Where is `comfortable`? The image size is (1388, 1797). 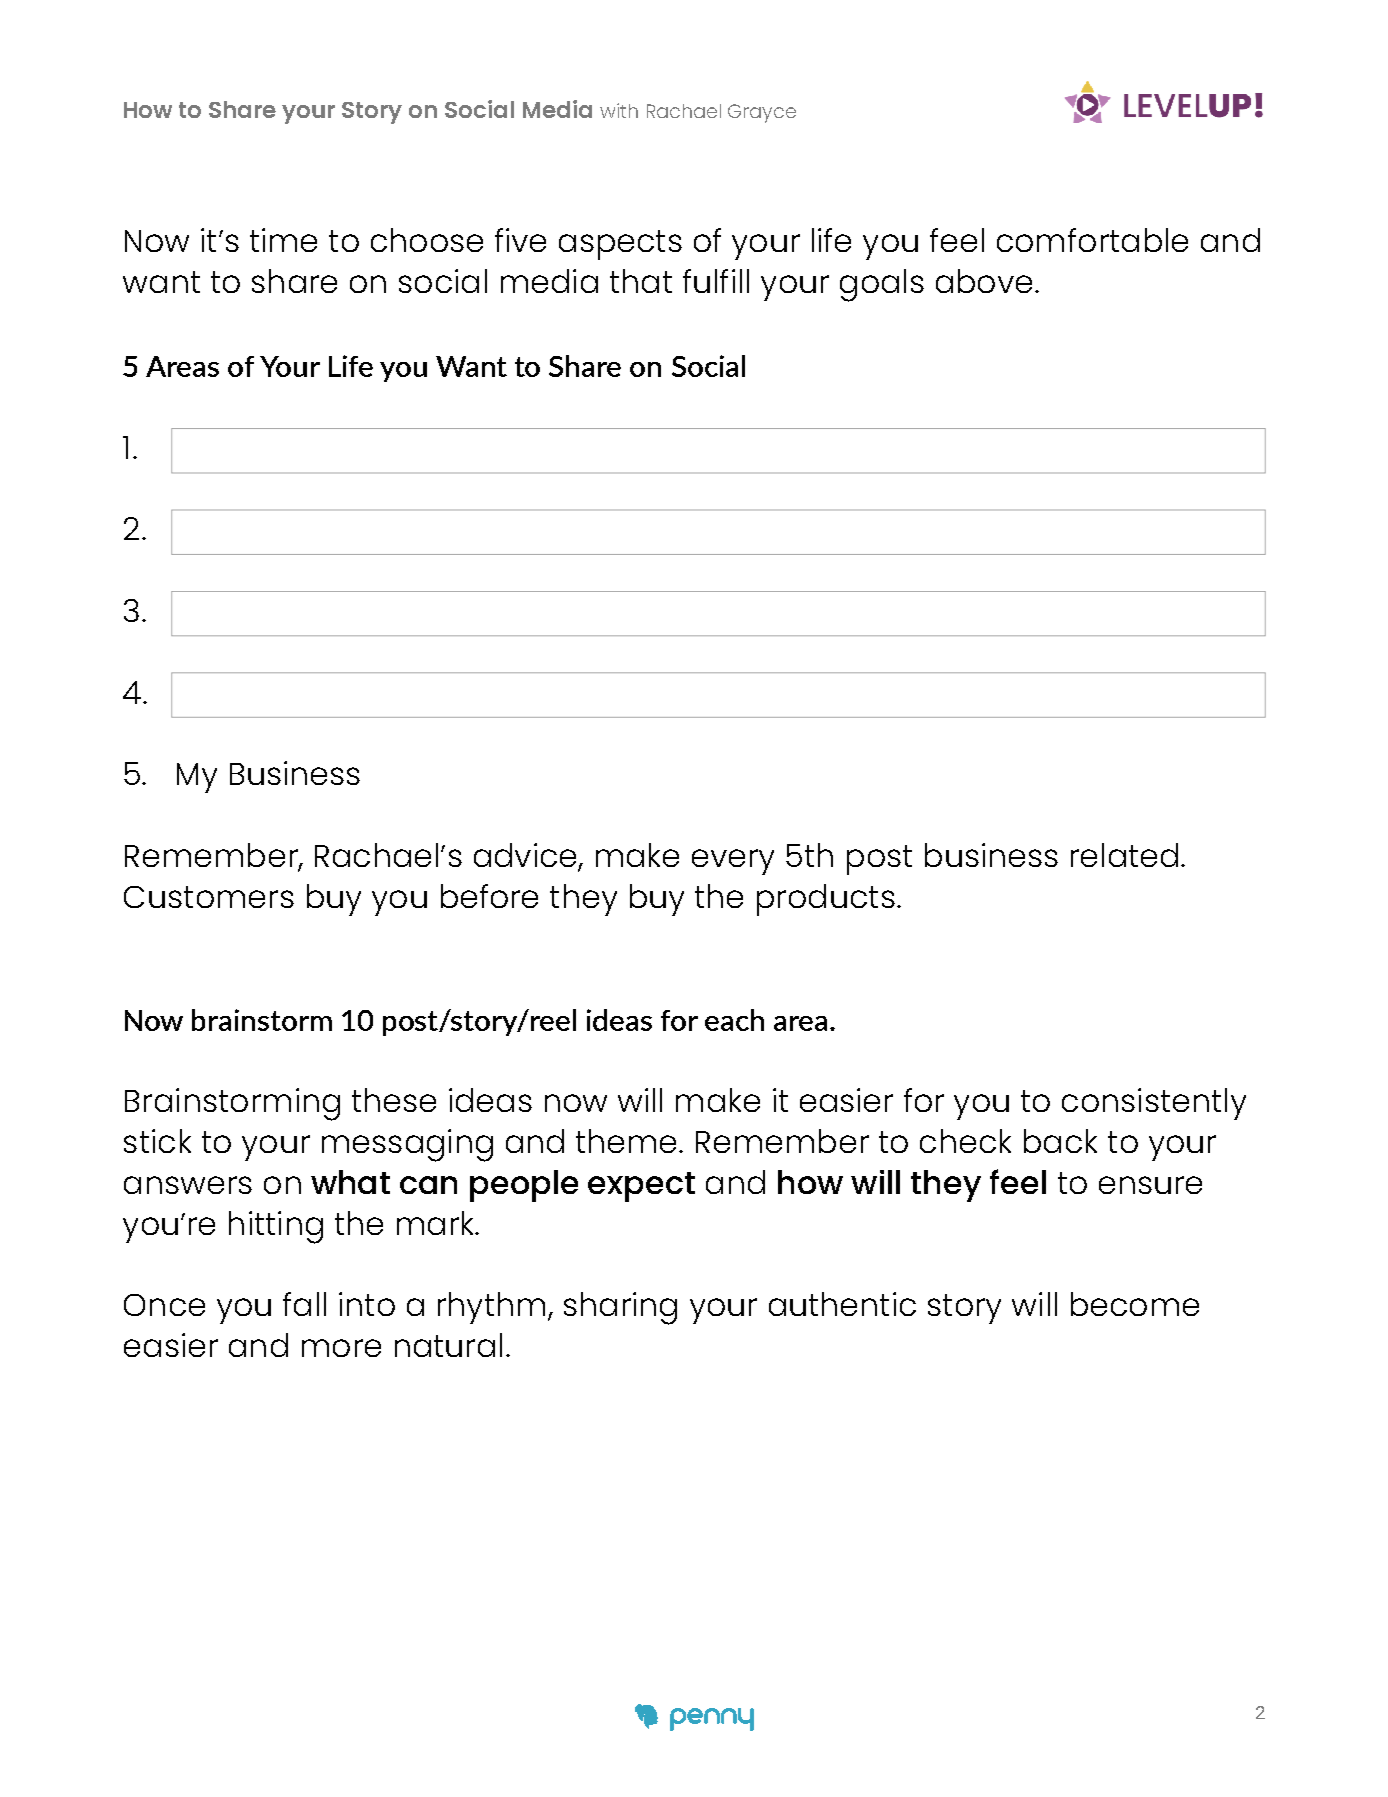
comfortable is located at coordinates (1092, 240).
